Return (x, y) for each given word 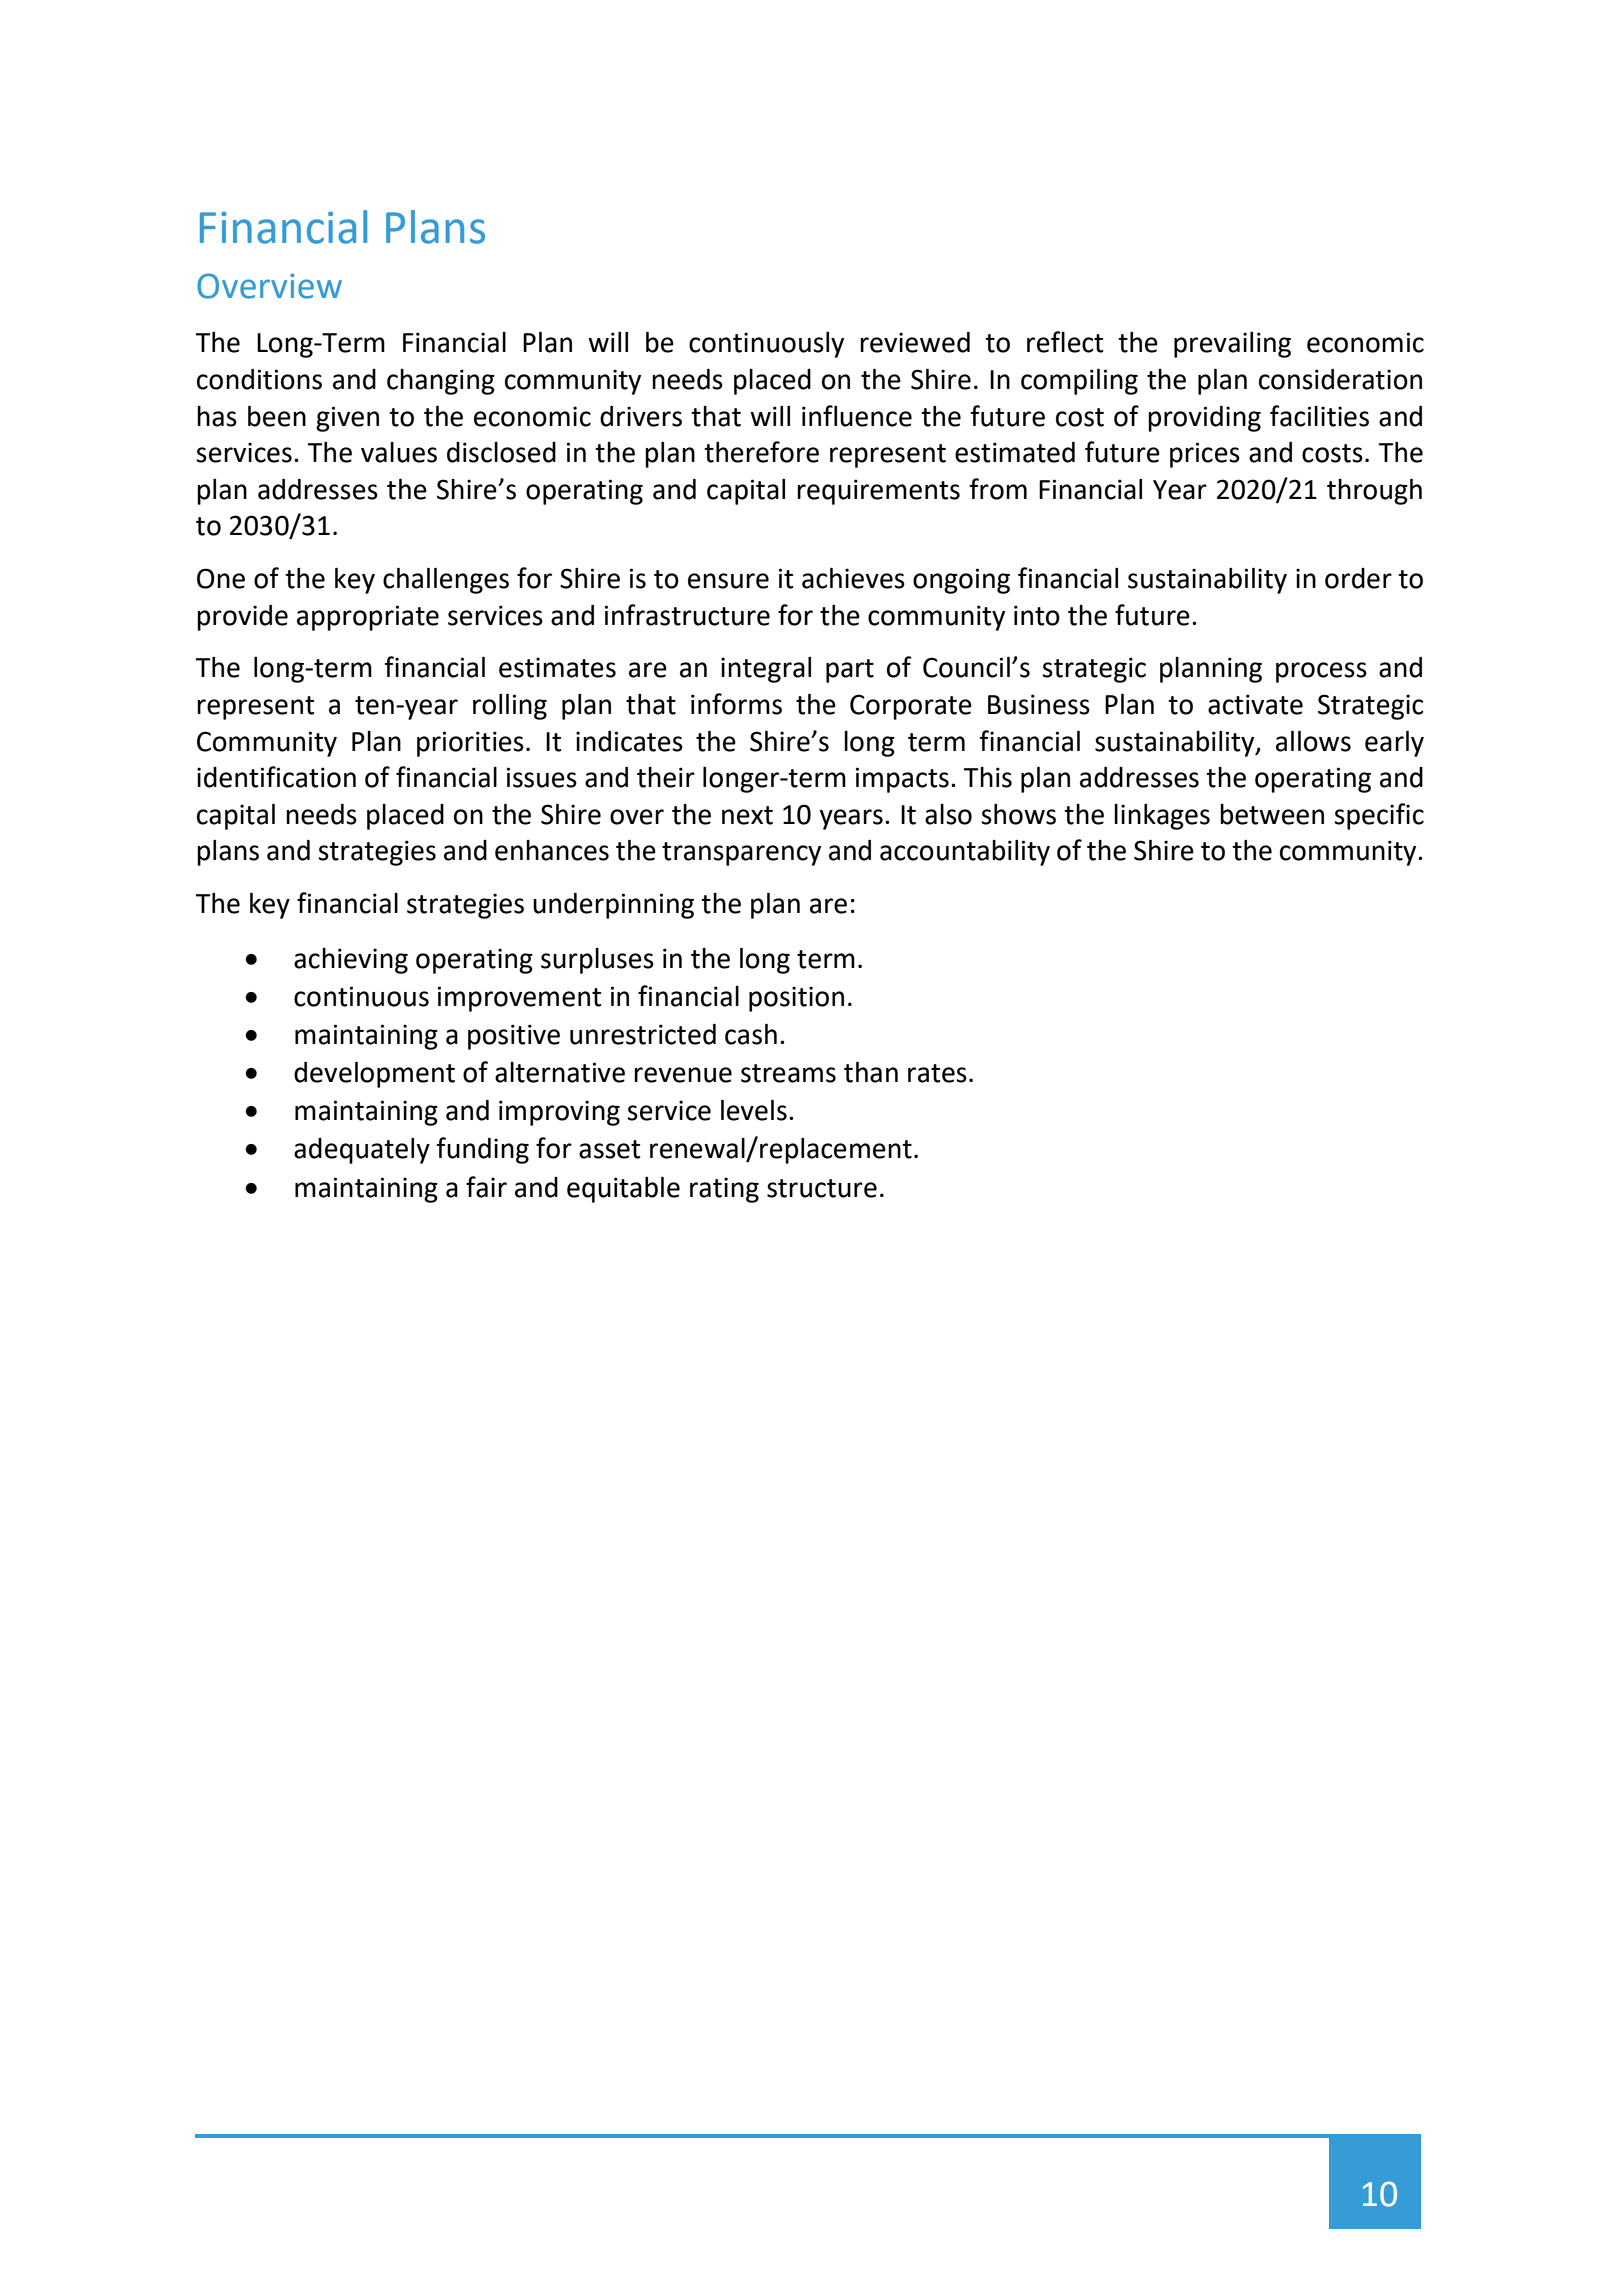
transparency (741, 854)
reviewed (915, 342)
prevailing (1232, 345)
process (1321, 672)
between (1272, 814)
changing (441, 382)
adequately (362, 1151)
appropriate (368, 618)
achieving (351, 961)
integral (766, 670)
